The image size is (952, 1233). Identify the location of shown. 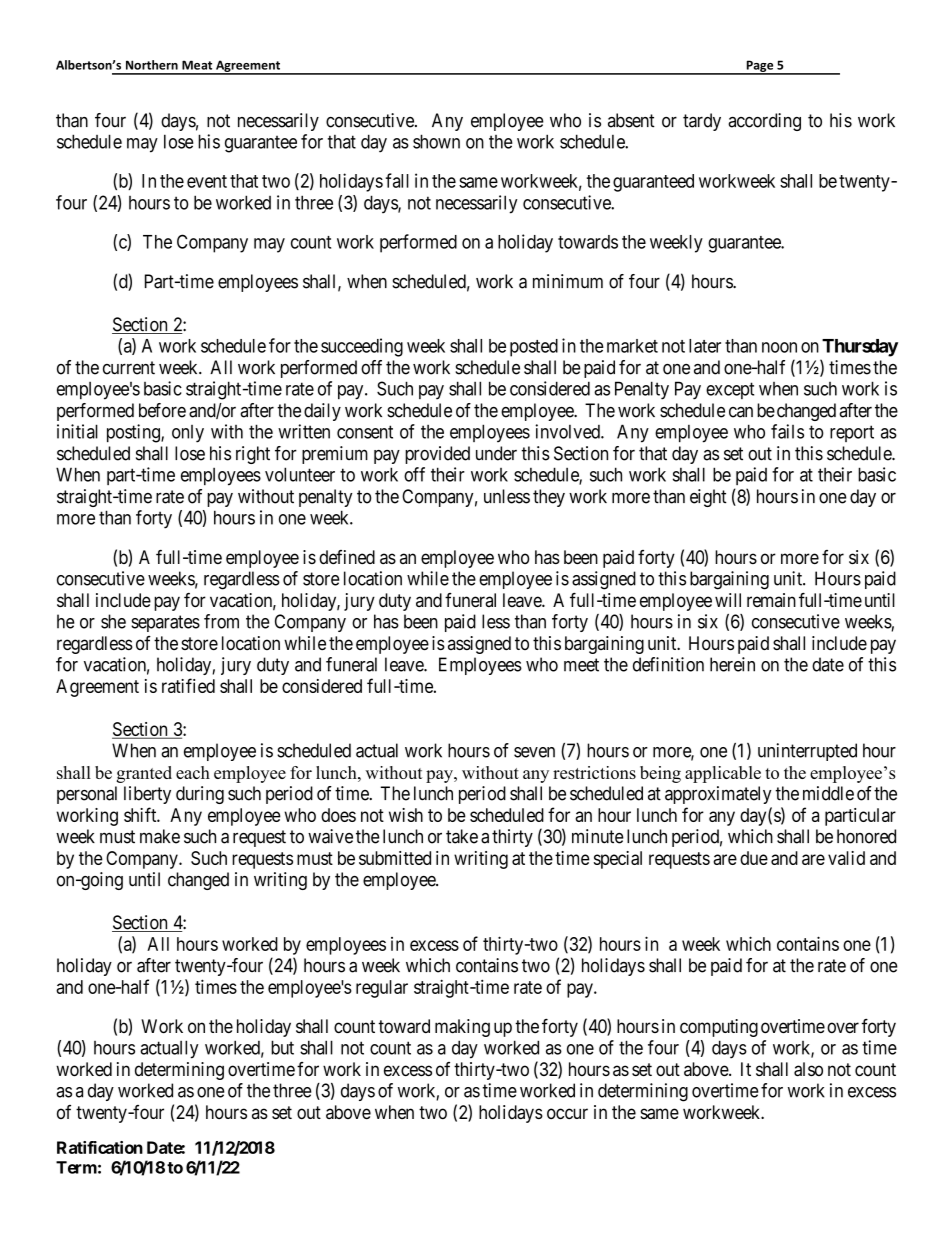
(436, 141).
